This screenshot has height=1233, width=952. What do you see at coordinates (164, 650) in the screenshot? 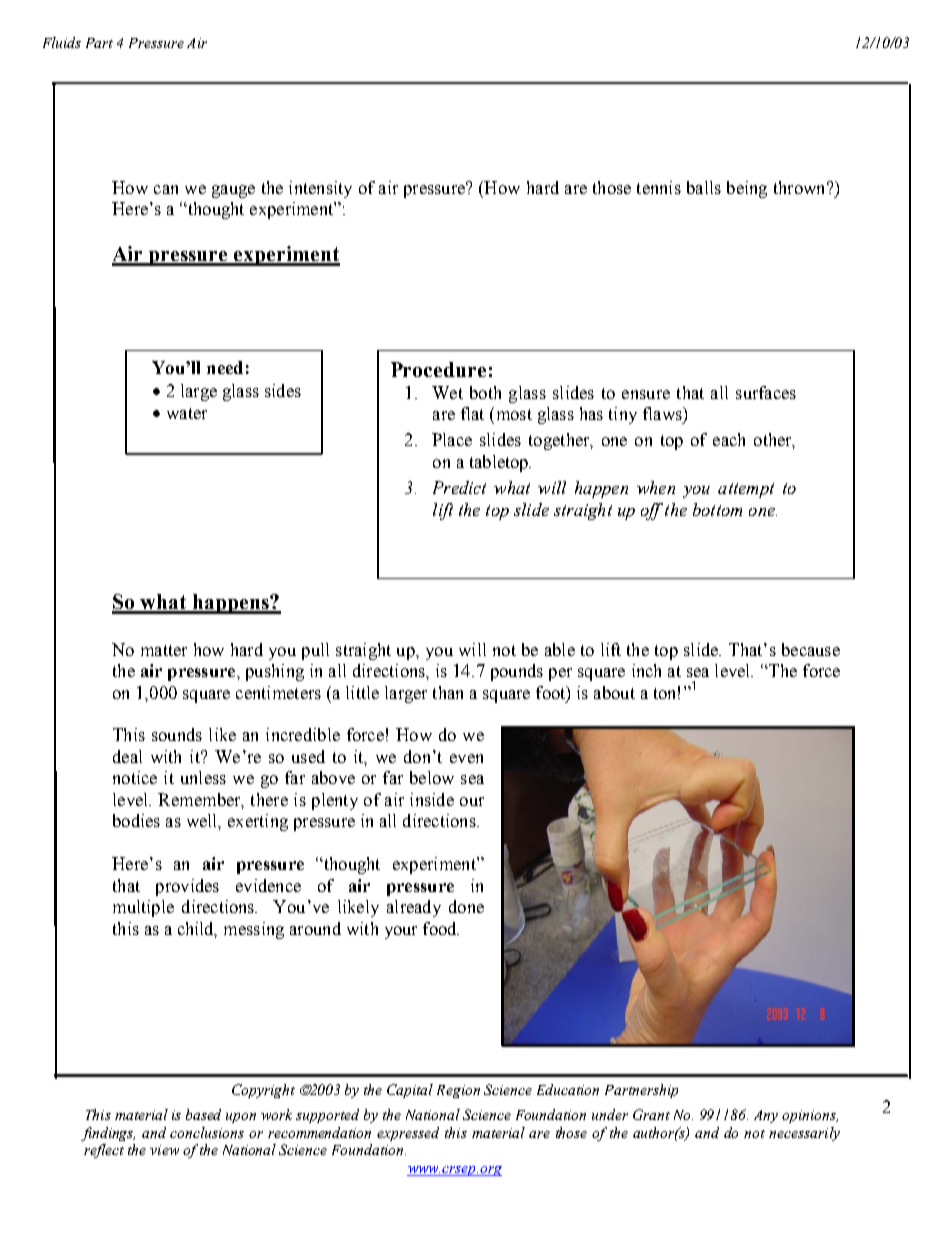
I see `matter` at bounding box center [164, 650].
